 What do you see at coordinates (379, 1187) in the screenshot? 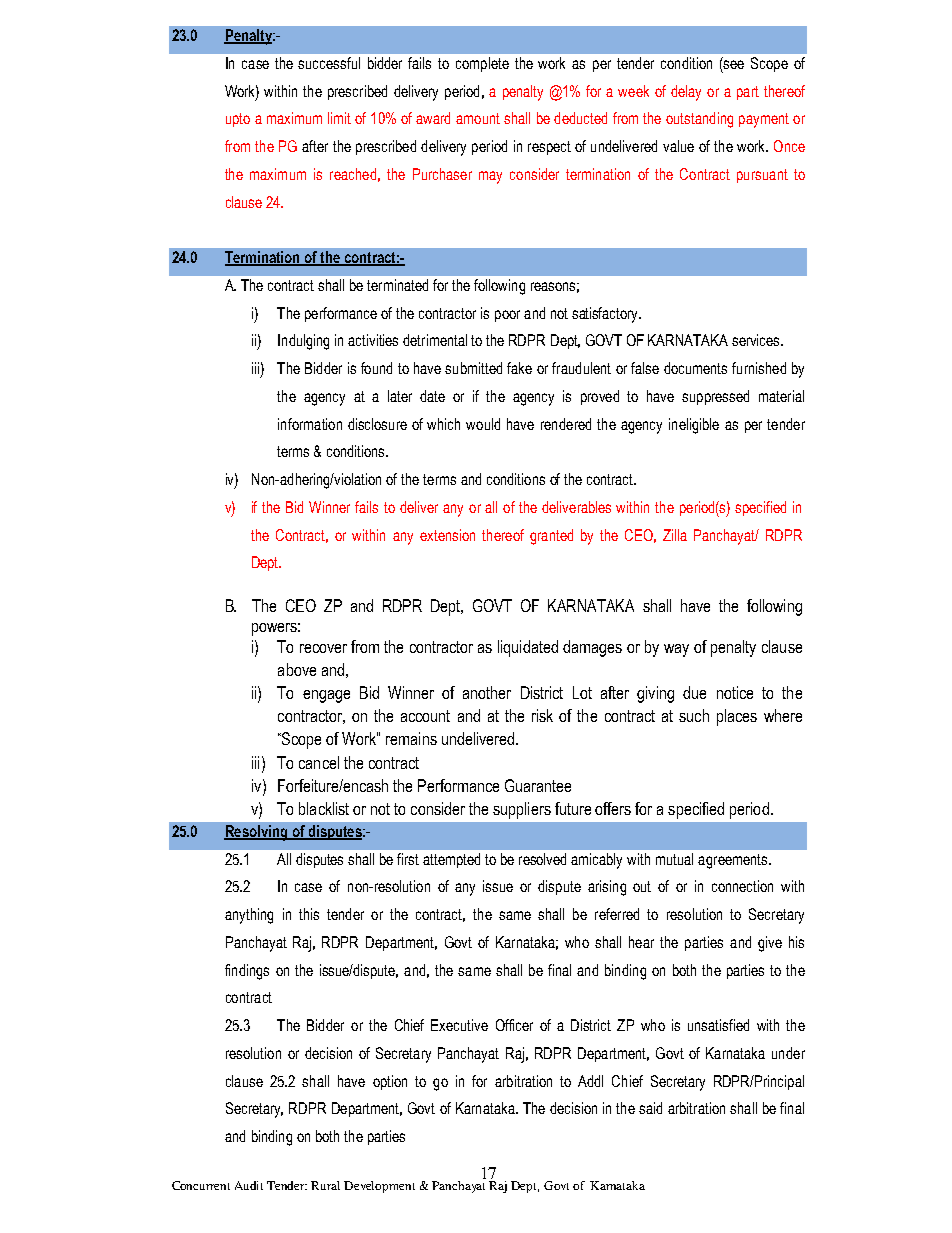
I see `Development` at bounding box center [379, 1187].
